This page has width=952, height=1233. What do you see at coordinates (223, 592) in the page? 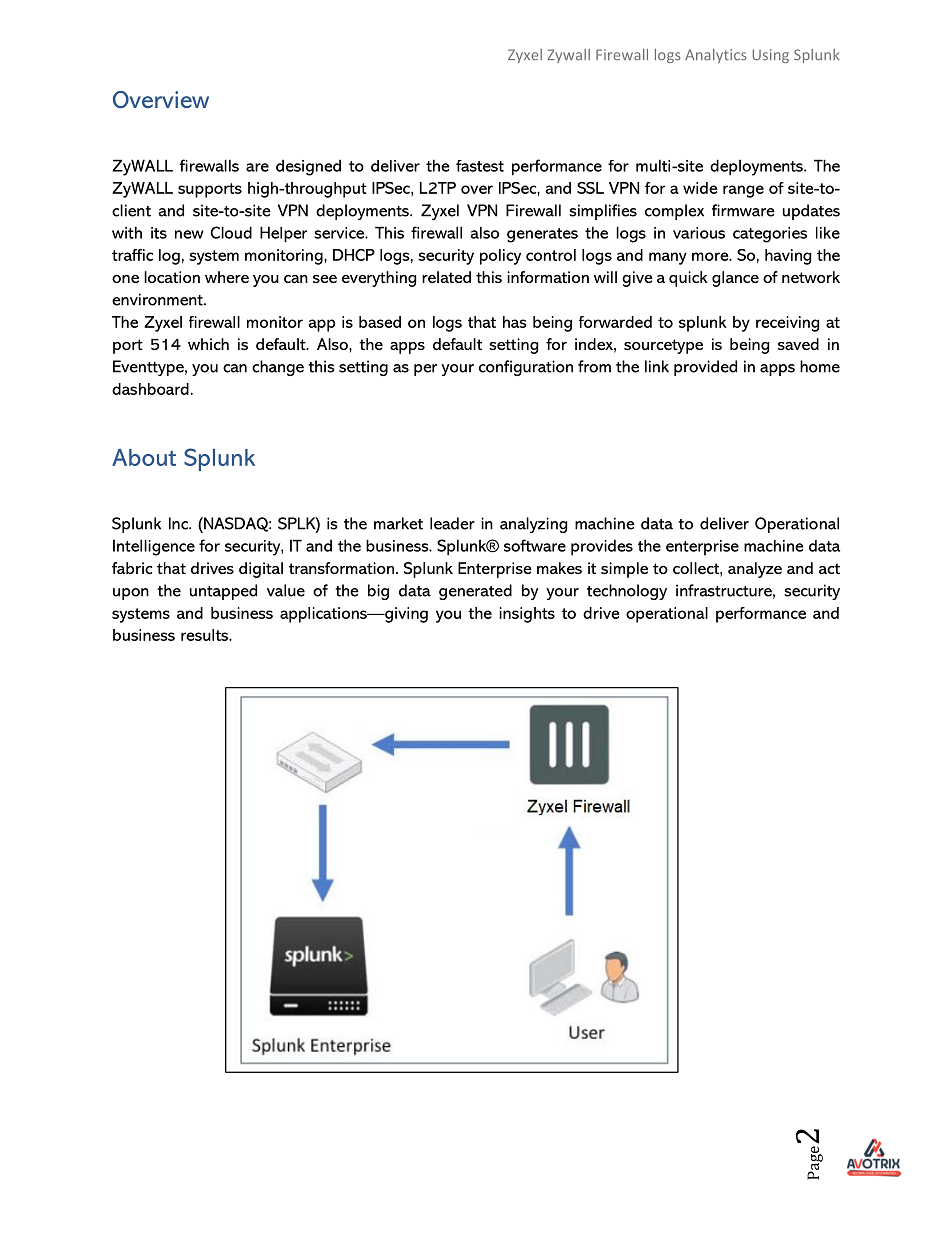
I see `untapped` at bounding box center [223, 592].
